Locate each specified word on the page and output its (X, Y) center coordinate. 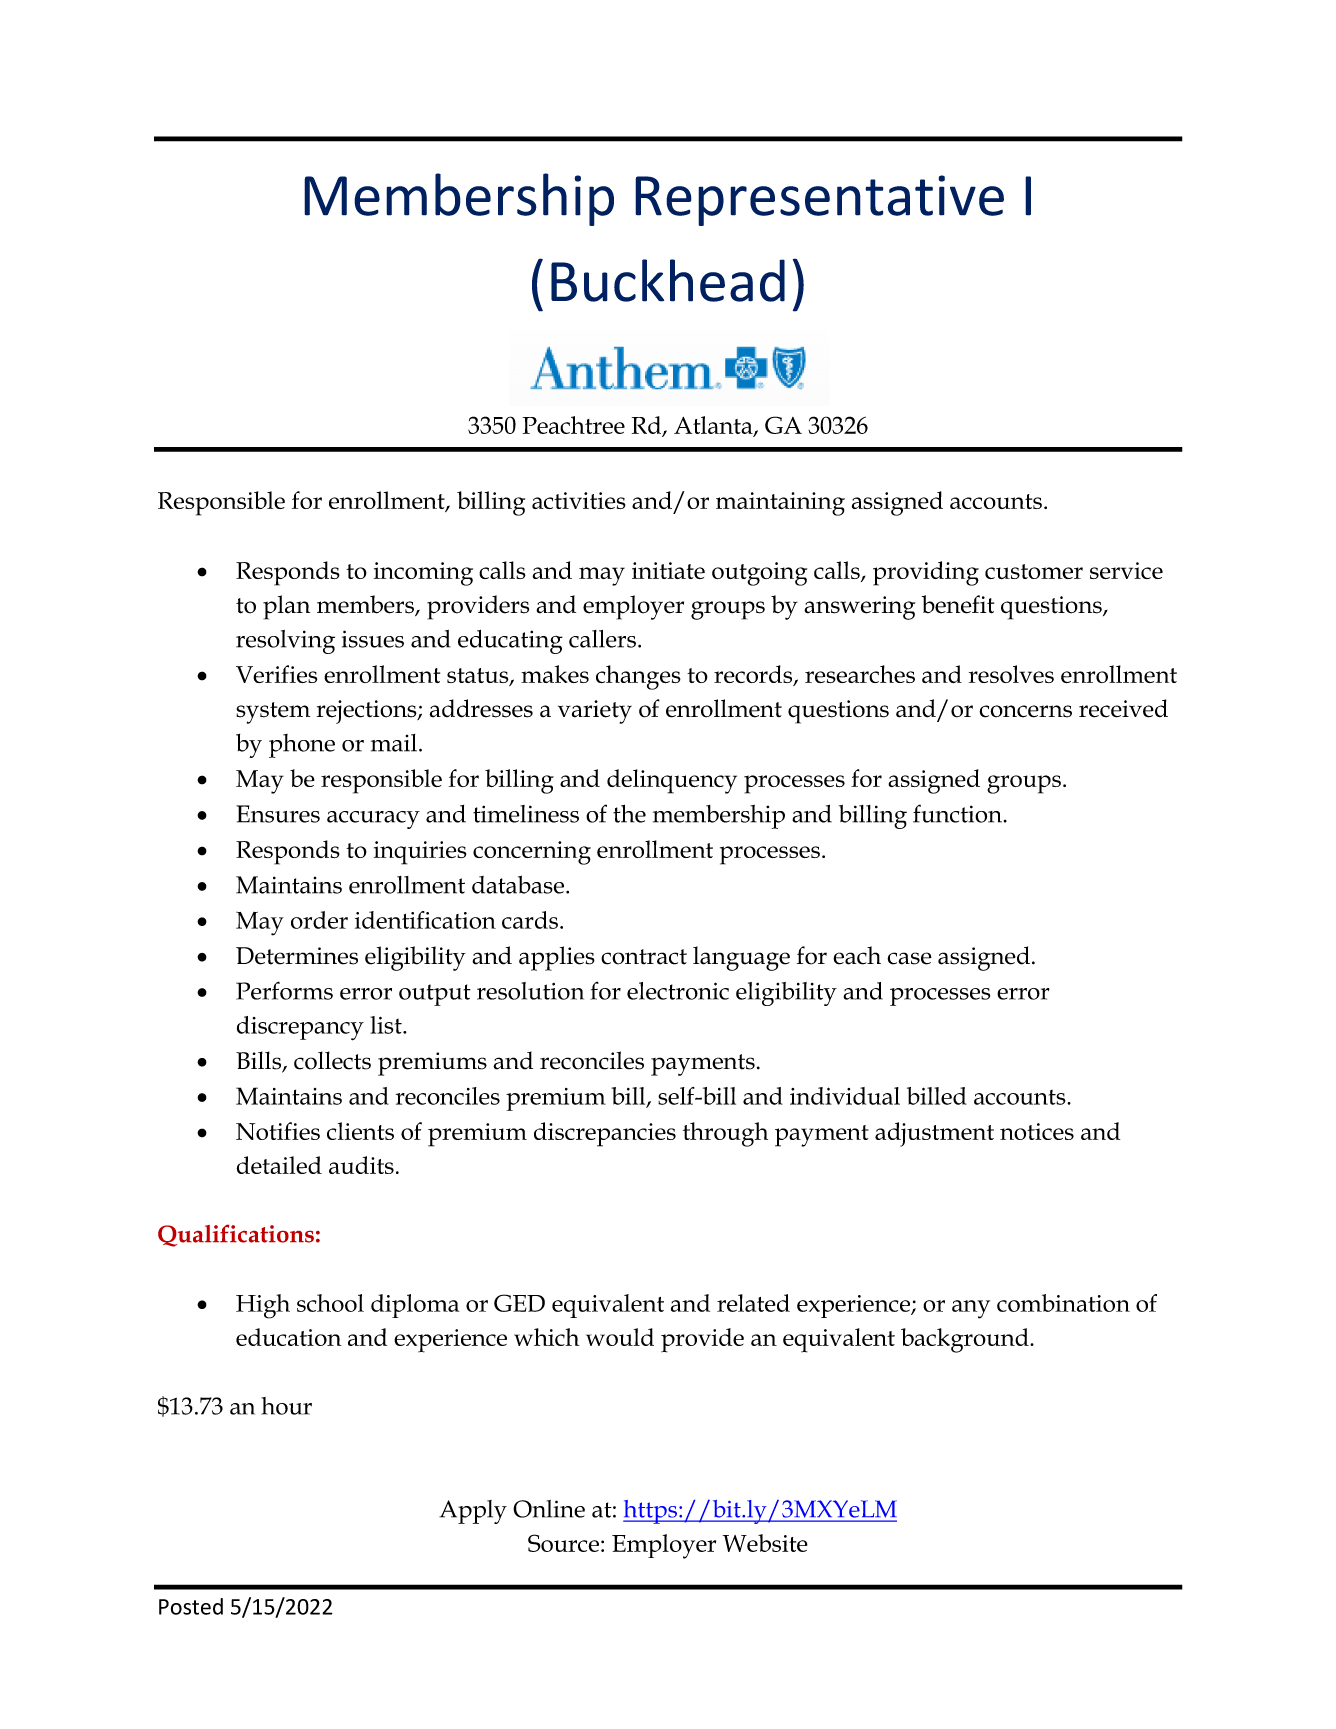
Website (765, 1543)
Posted (191, 1606)
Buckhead (668, 280)
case (909, 958)
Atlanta (714, 426)
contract (644, 957)
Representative (819, 200)
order (319, 920)
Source (563, 1543)
